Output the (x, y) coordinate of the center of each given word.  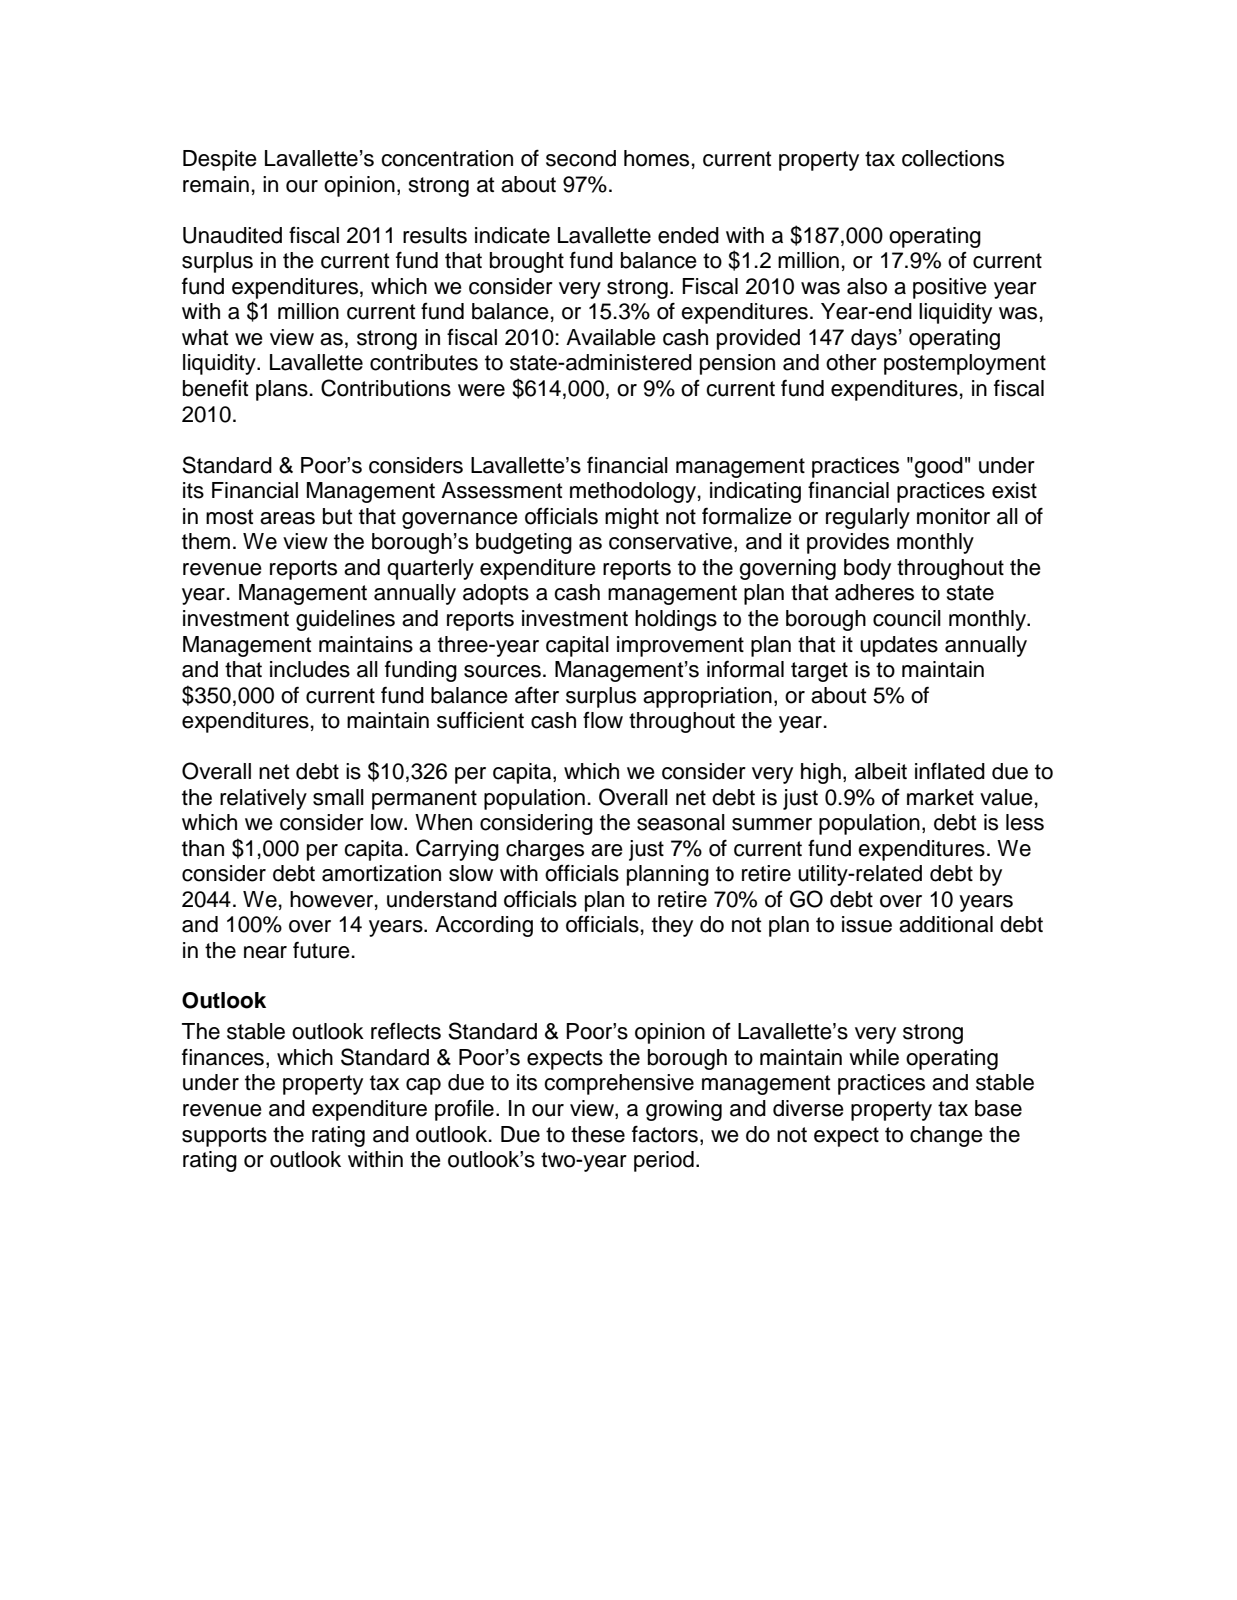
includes (310, 669)
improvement (680, 646)
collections (953, 158)
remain (216, 184)
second (581, 158)
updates (899, 646)
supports (224, 1137)
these (598, 1134)
